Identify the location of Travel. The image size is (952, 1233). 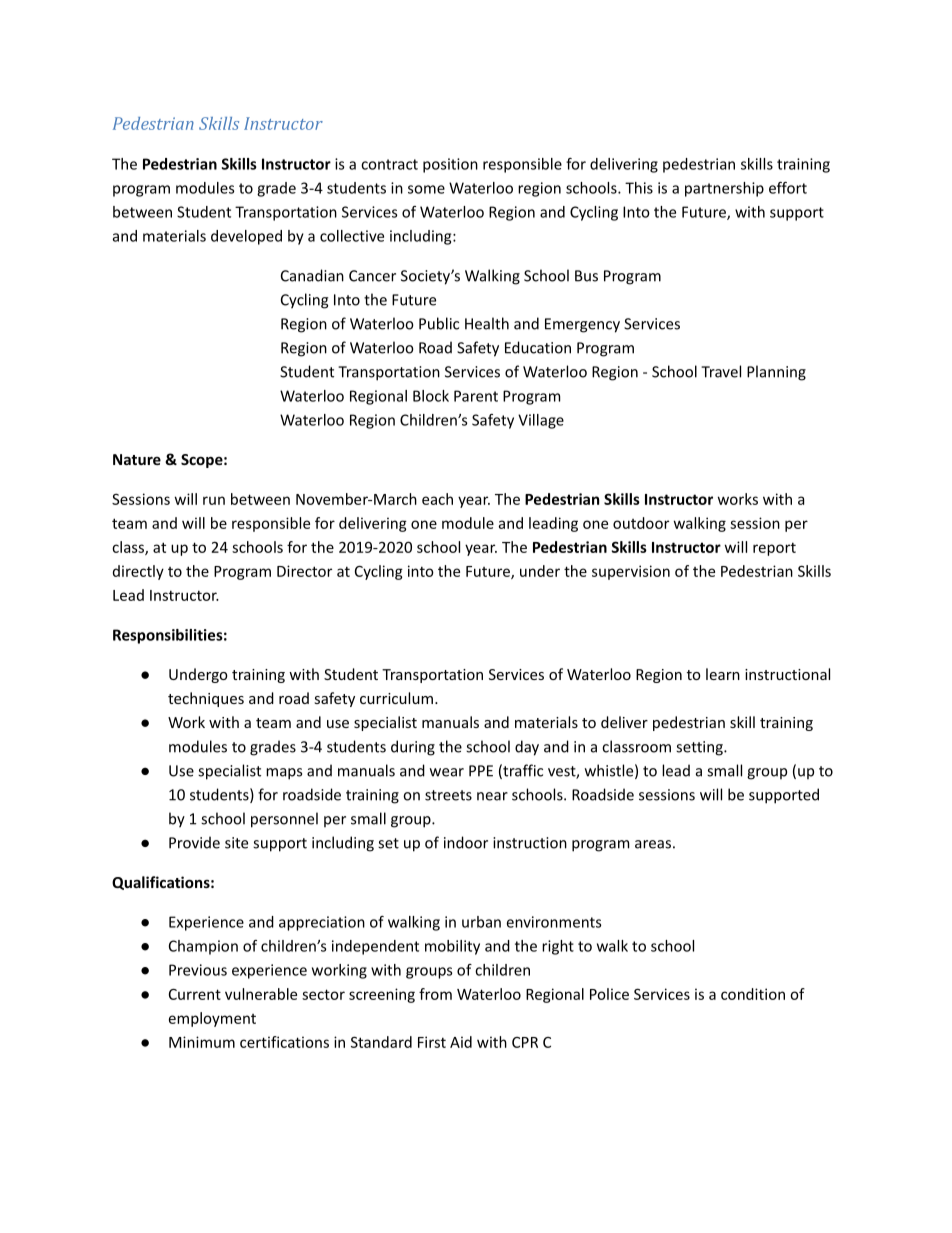
(721, 371).
